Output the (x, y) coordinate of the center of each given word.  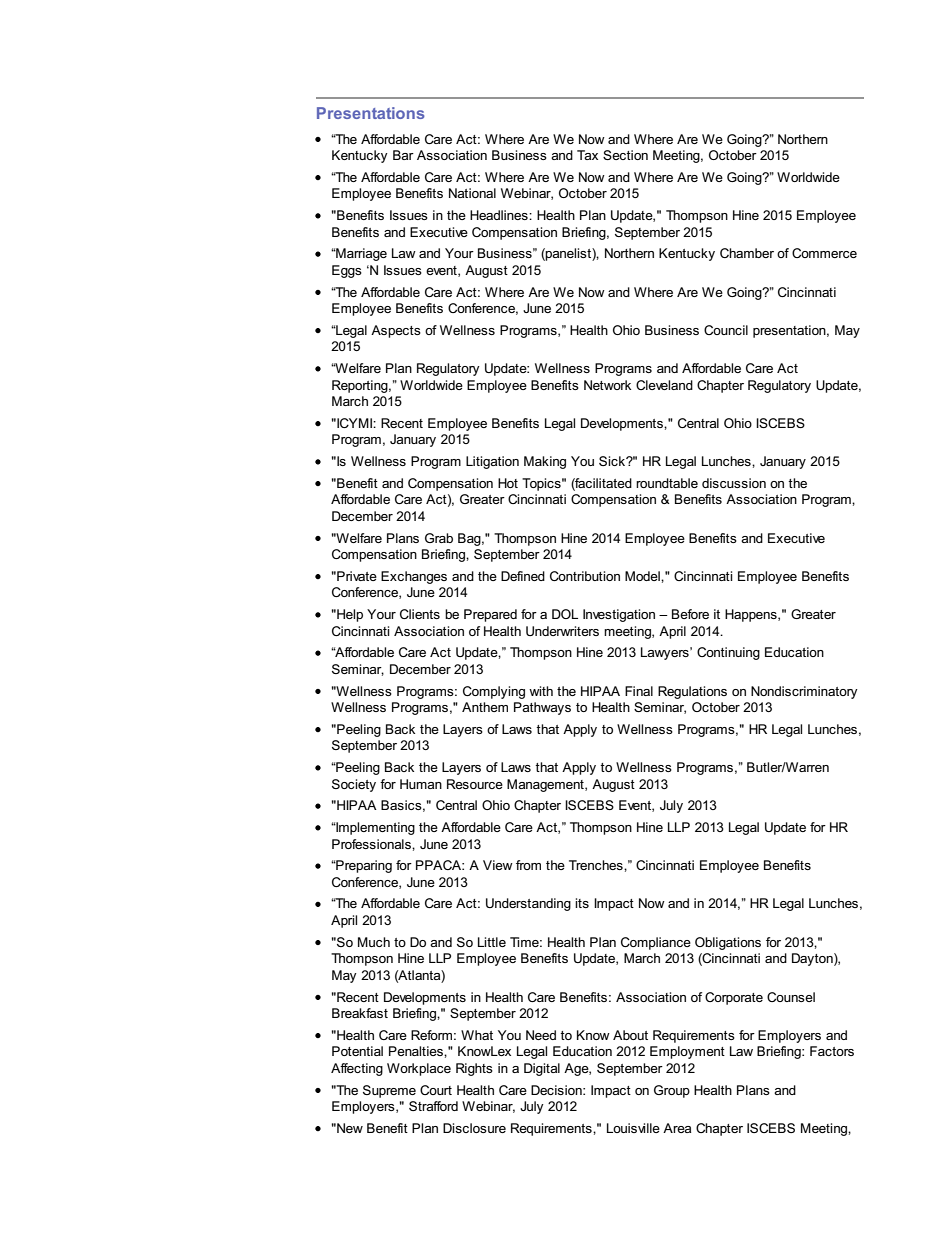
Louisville (633, 1128)
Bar (403, 155)
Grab (439, 538)
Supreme (389, 1091)
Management (546, 785)
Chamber (747, 253)
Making (545, 462)
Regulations (692, 692)
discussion (734, 483)
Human (421, 784)
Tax (587, 155)
